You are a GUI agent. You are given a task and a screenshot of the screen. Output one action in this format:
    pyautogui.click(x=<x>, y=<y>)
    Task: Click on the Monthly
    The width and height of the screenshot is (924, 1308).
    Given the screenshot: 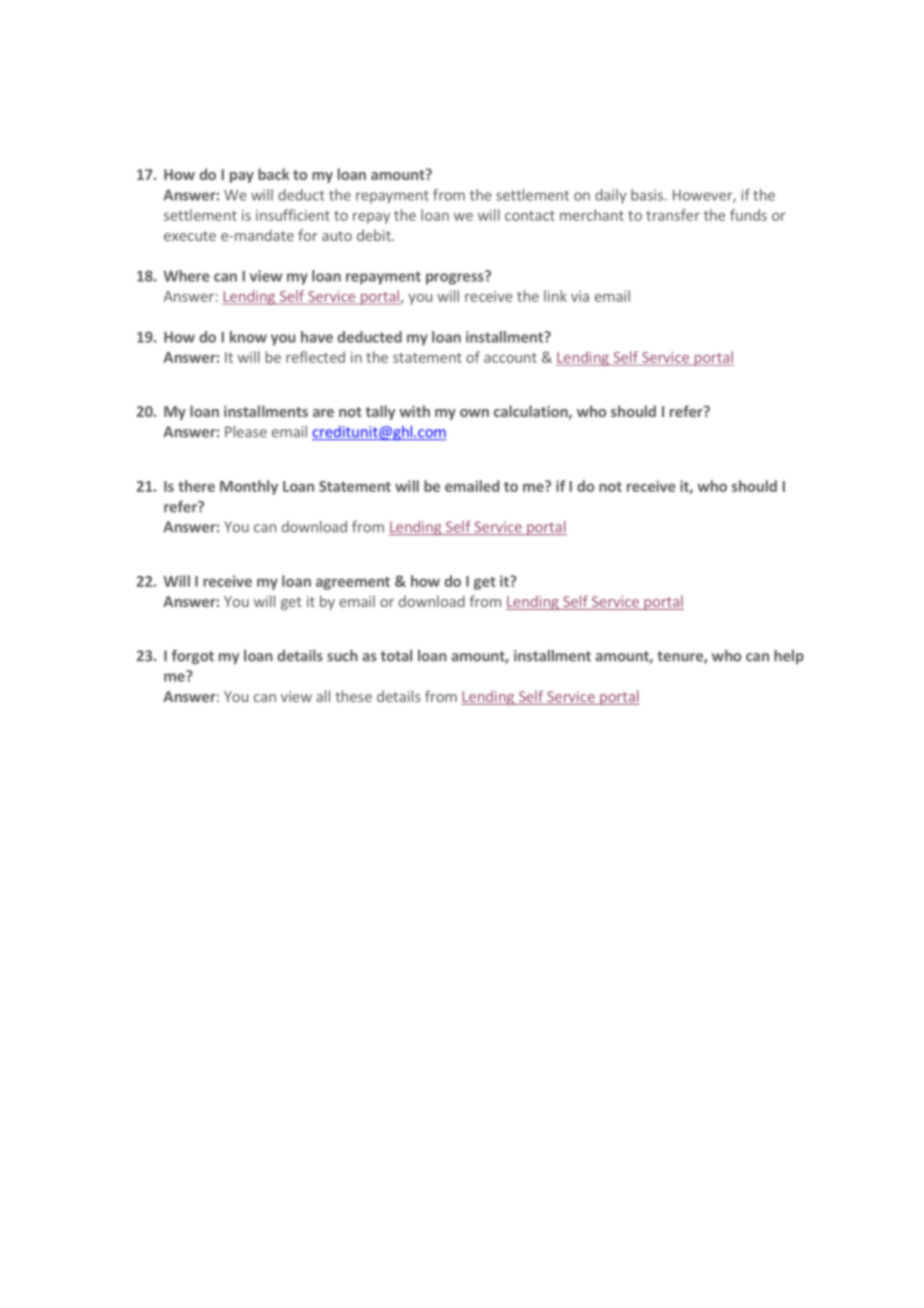 What is the action you would take?
    pyautogui.click(x=249, y=487)
